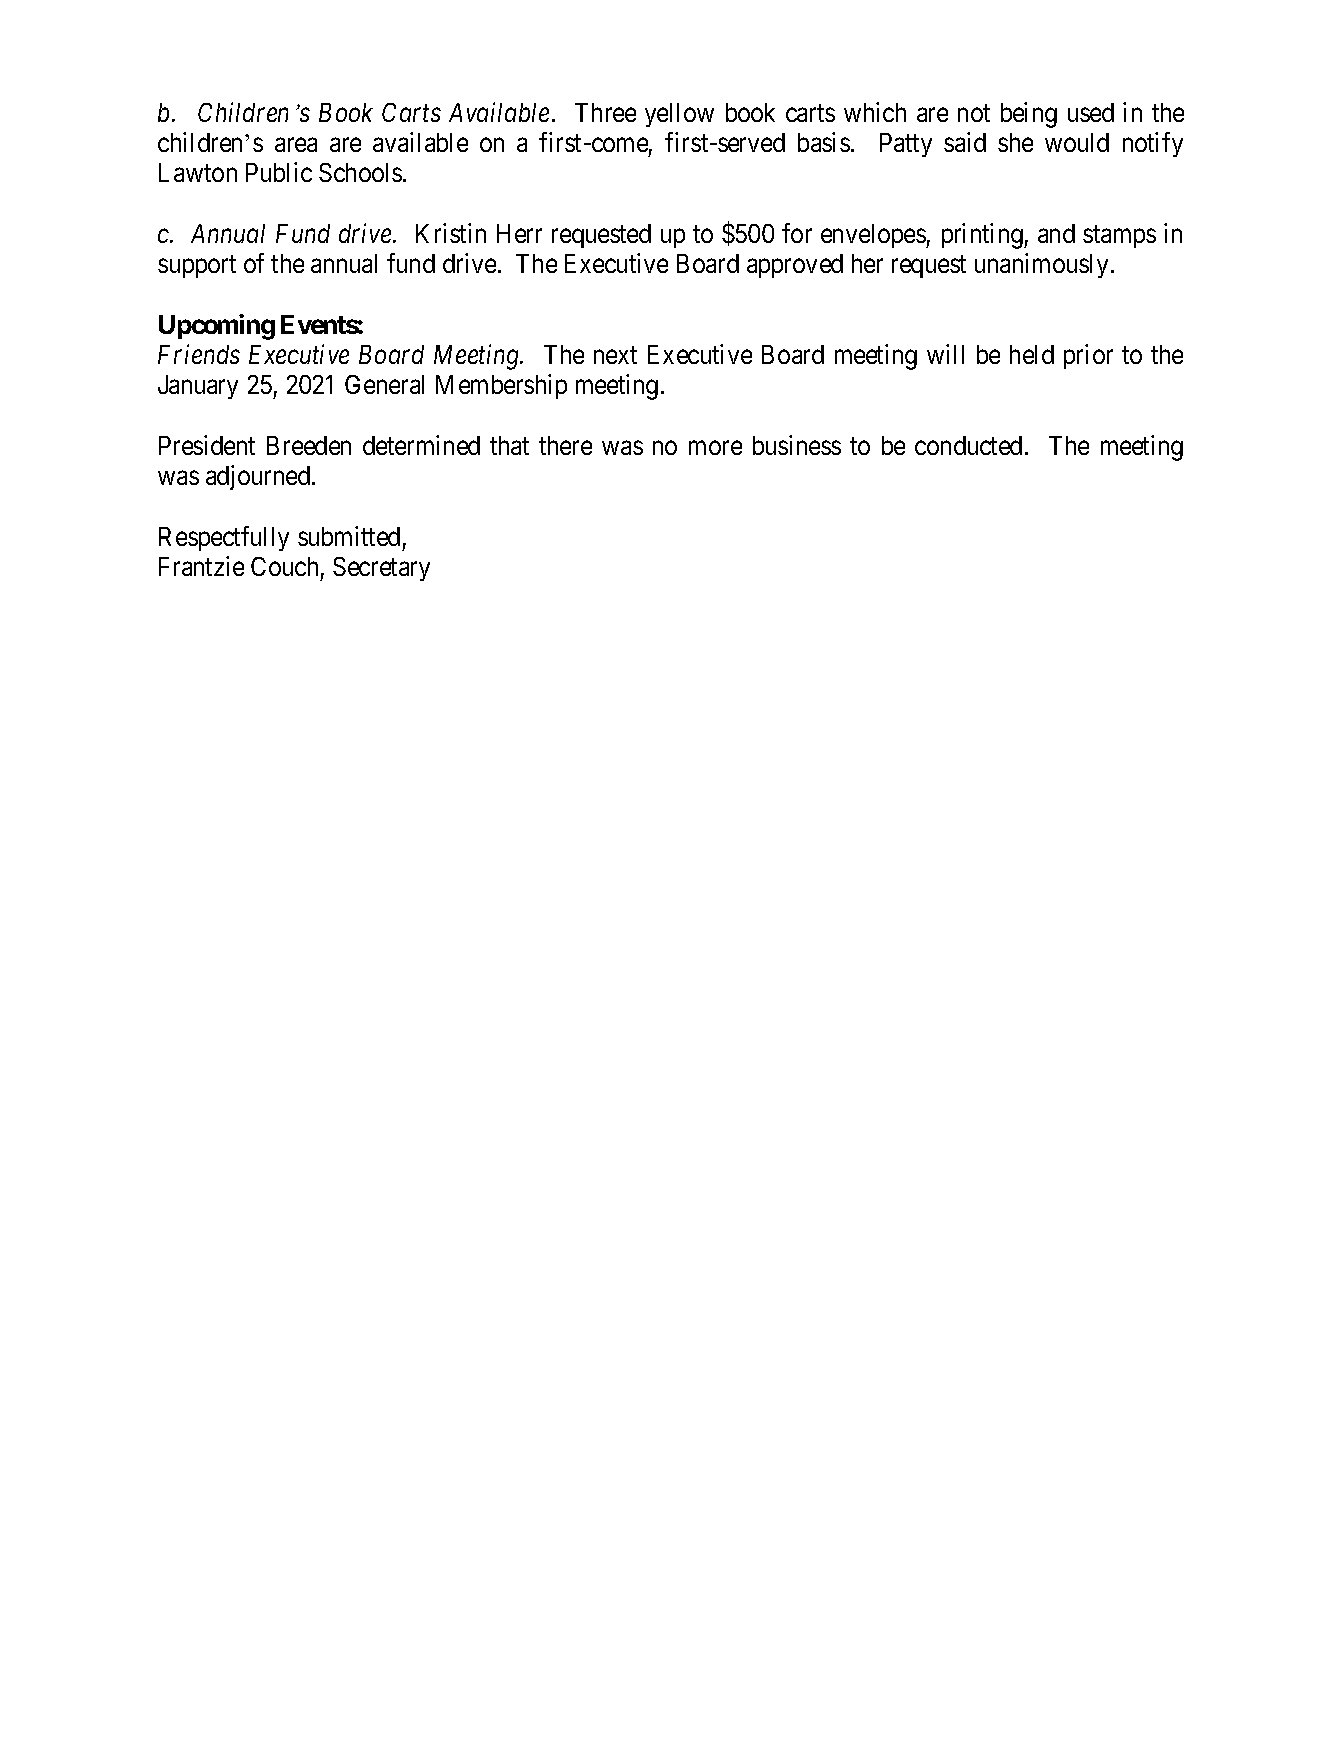 Image resolution: width=1342 pixels, height=1737 pixels. Describe the element at coordinates (284, 566) in the screenshot. I see `Couch` at that location.
